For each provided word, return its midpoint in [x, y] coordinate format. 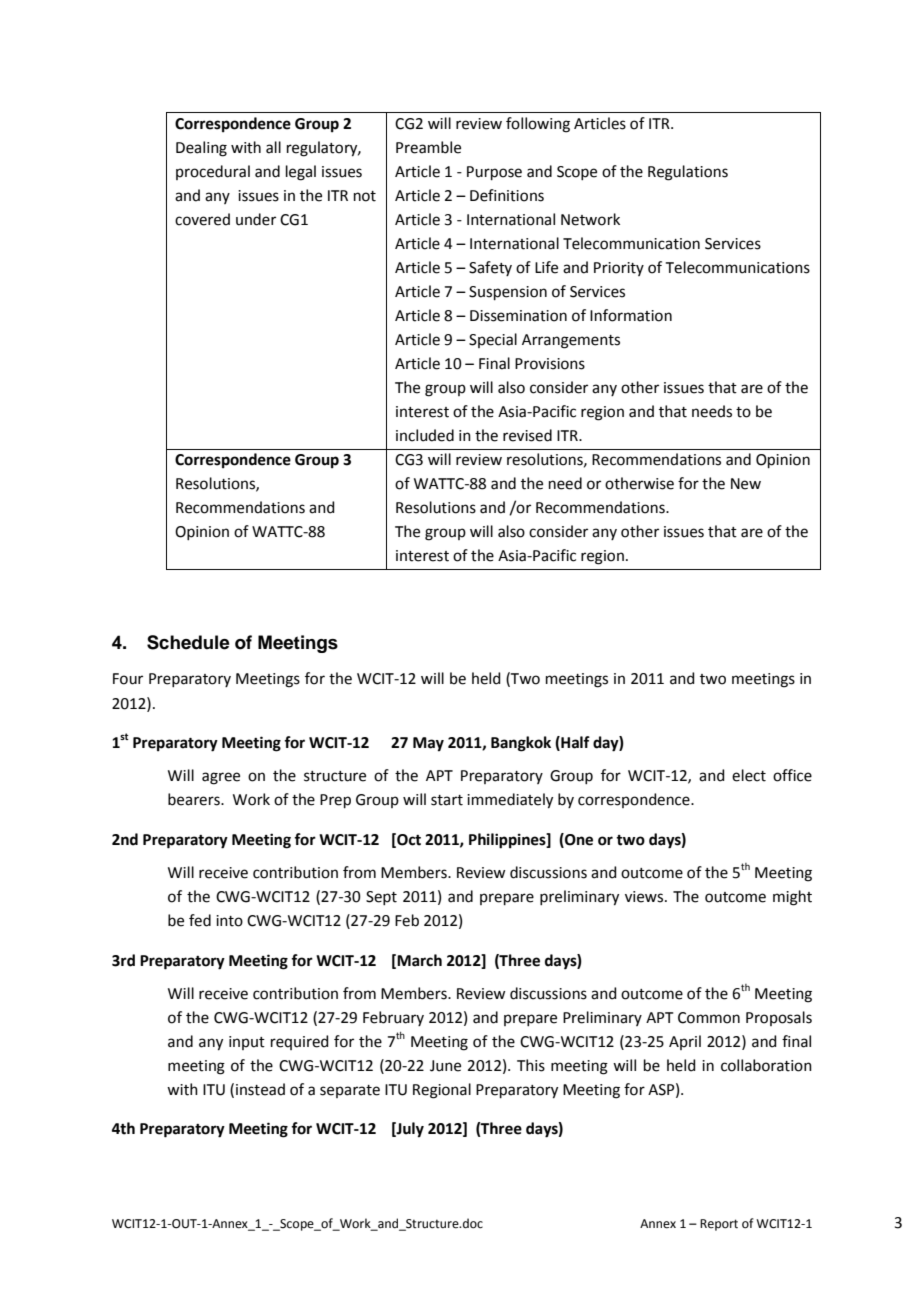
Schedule [188, 642]
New [746, 484]
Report [719, 1225]
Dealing [201, 149]
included [425, 435]
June [445, 1066]
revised [527, 435]
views [645, 897]
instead [260, 1089]
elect [749, 775]
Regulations [688, 173]
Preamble [428, 147]
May [428, 744]
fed [200, 920]
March [419, 960]
